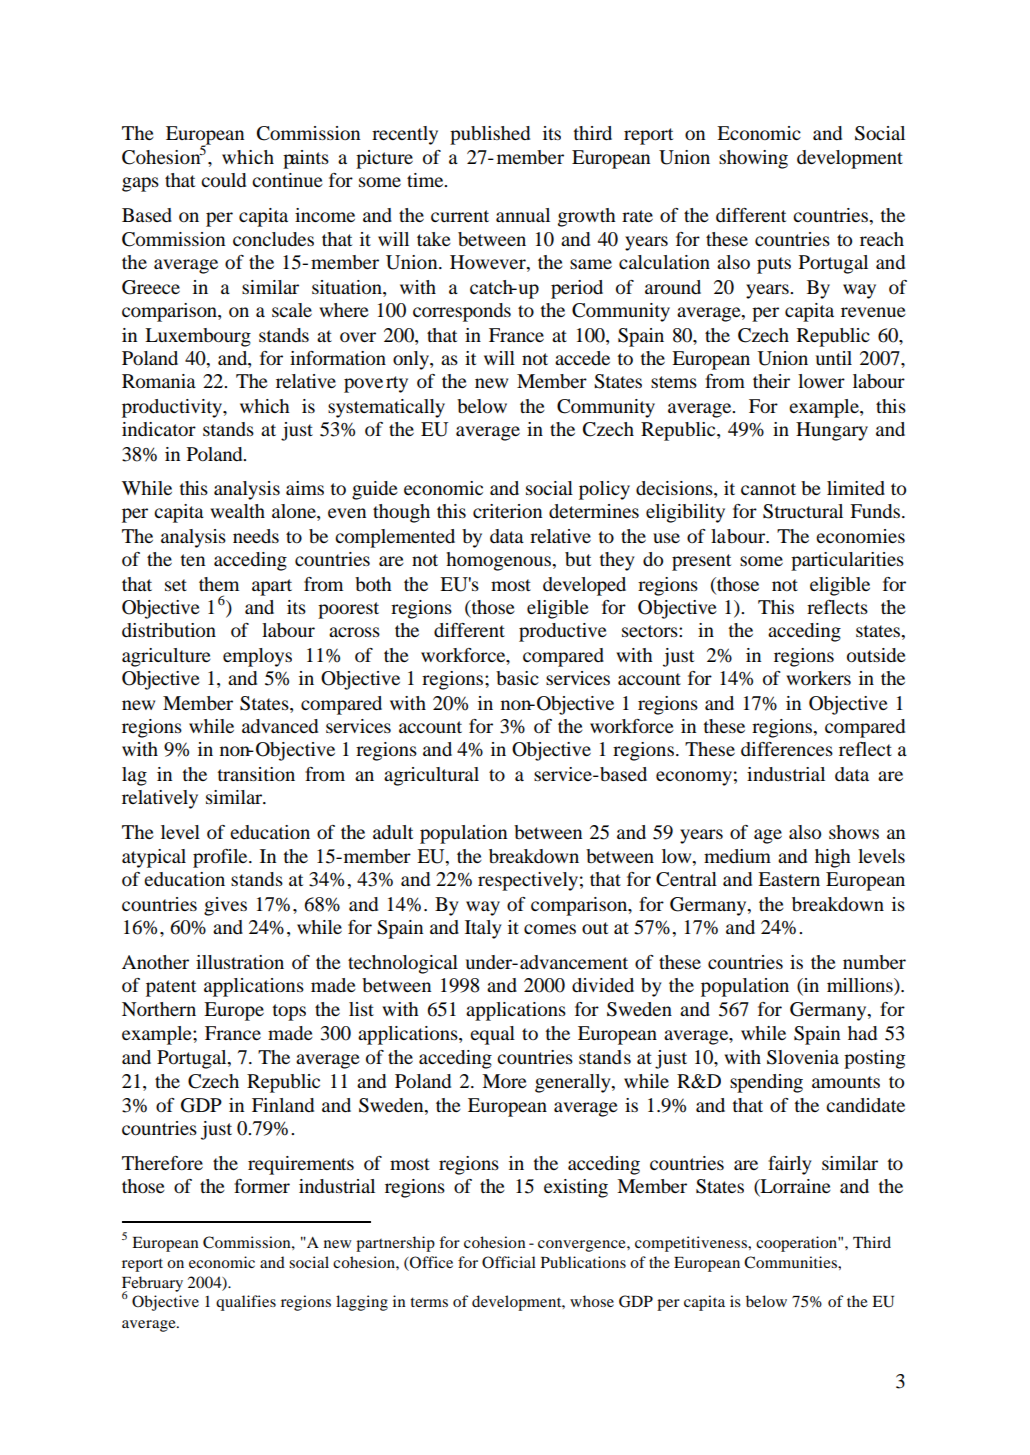 This screenshot has height=1455, width=1030. I want to click on qualifies, so click(246, 1303).
